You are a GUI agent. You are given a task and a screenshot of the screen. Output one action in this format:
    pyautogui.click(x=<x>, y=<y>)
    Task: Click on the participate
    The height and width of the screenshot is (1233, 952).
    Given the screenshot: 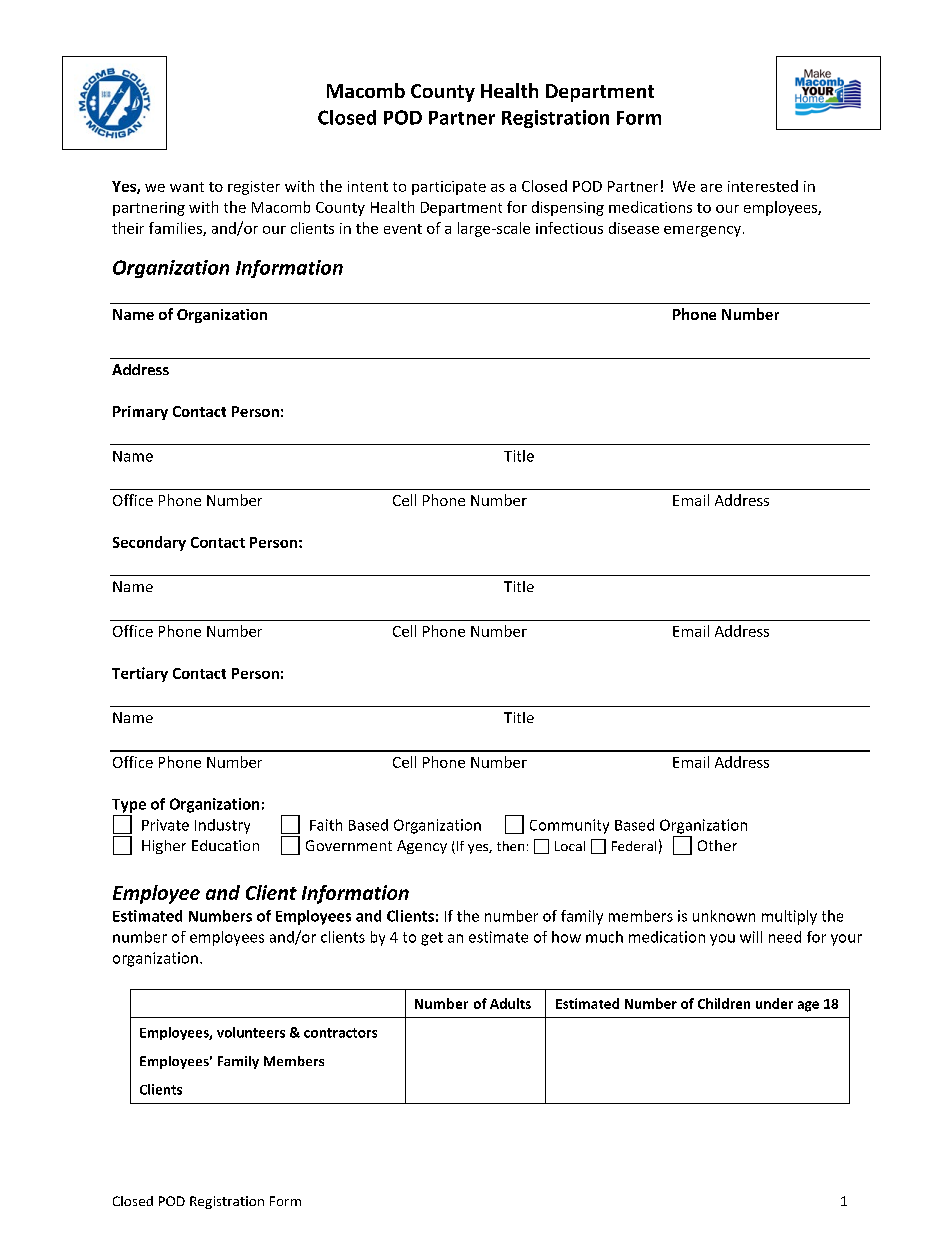 What is the action you would take?
    pyautogui.click(x=449, y=188)
